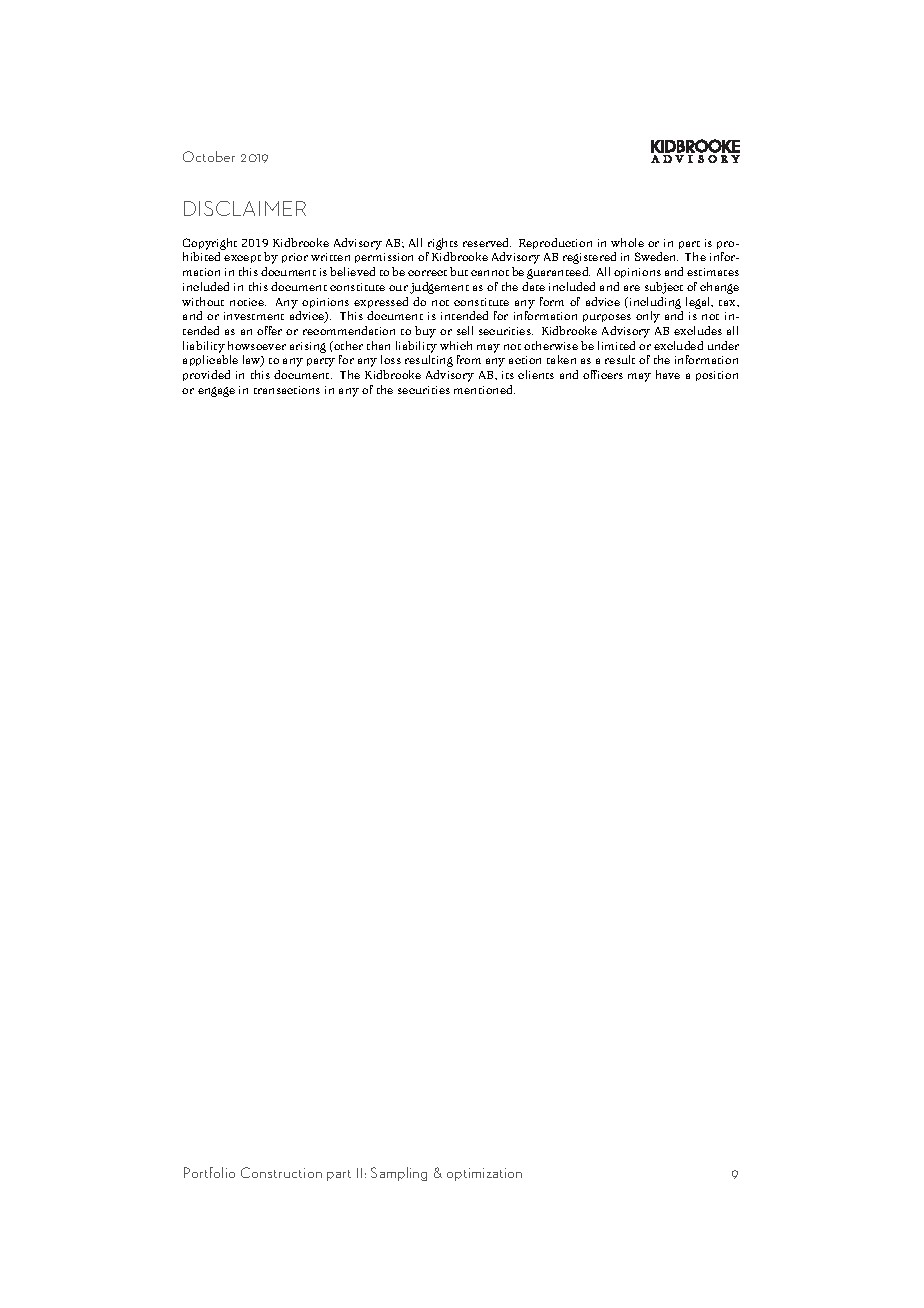  I want to click on DISCLAIMER, so click(245, 208).
